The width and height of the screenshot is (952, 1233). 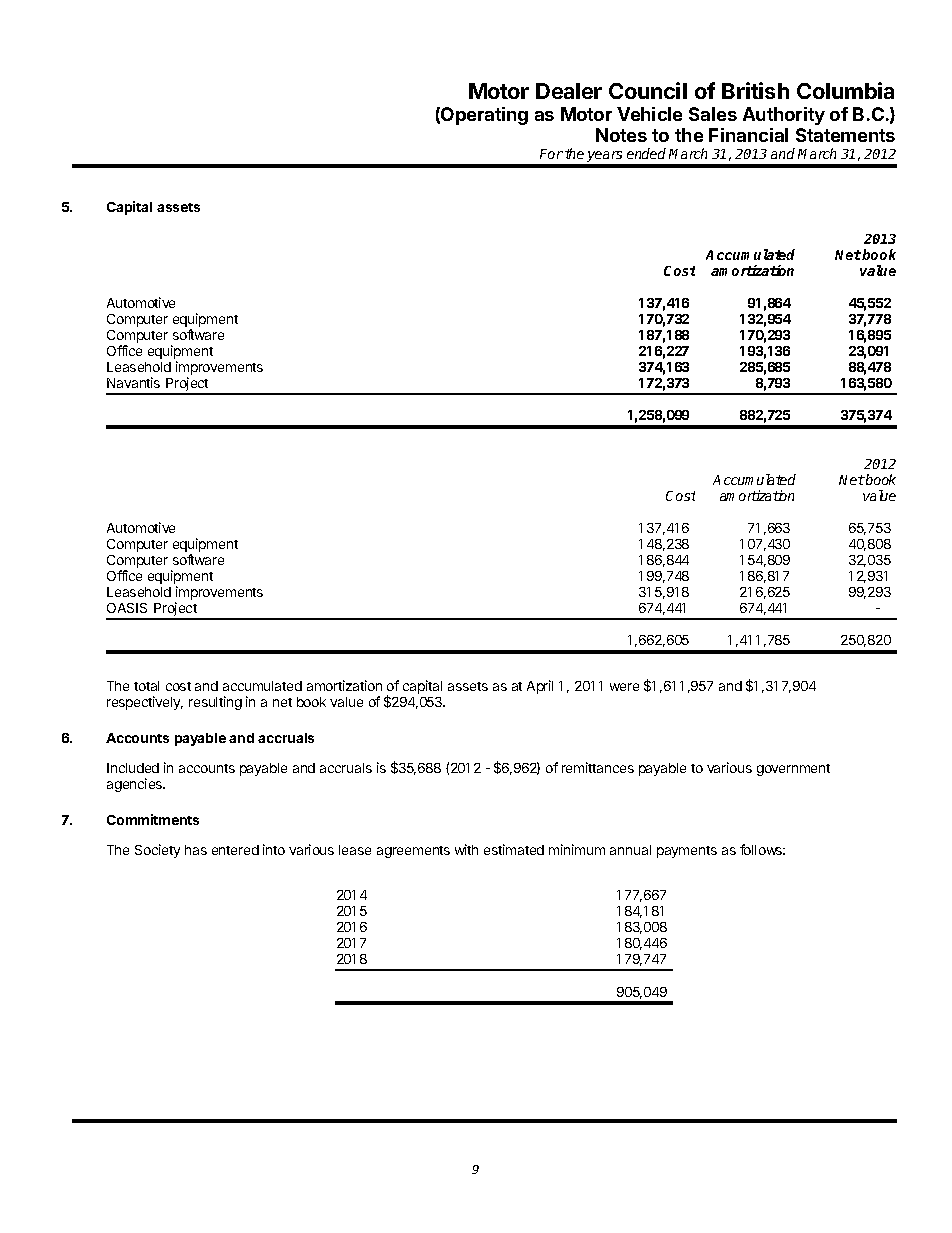 What do you see at coordinates (687, 852) in the screenshot?
I see `payments` at bounding box center [687, 852].
